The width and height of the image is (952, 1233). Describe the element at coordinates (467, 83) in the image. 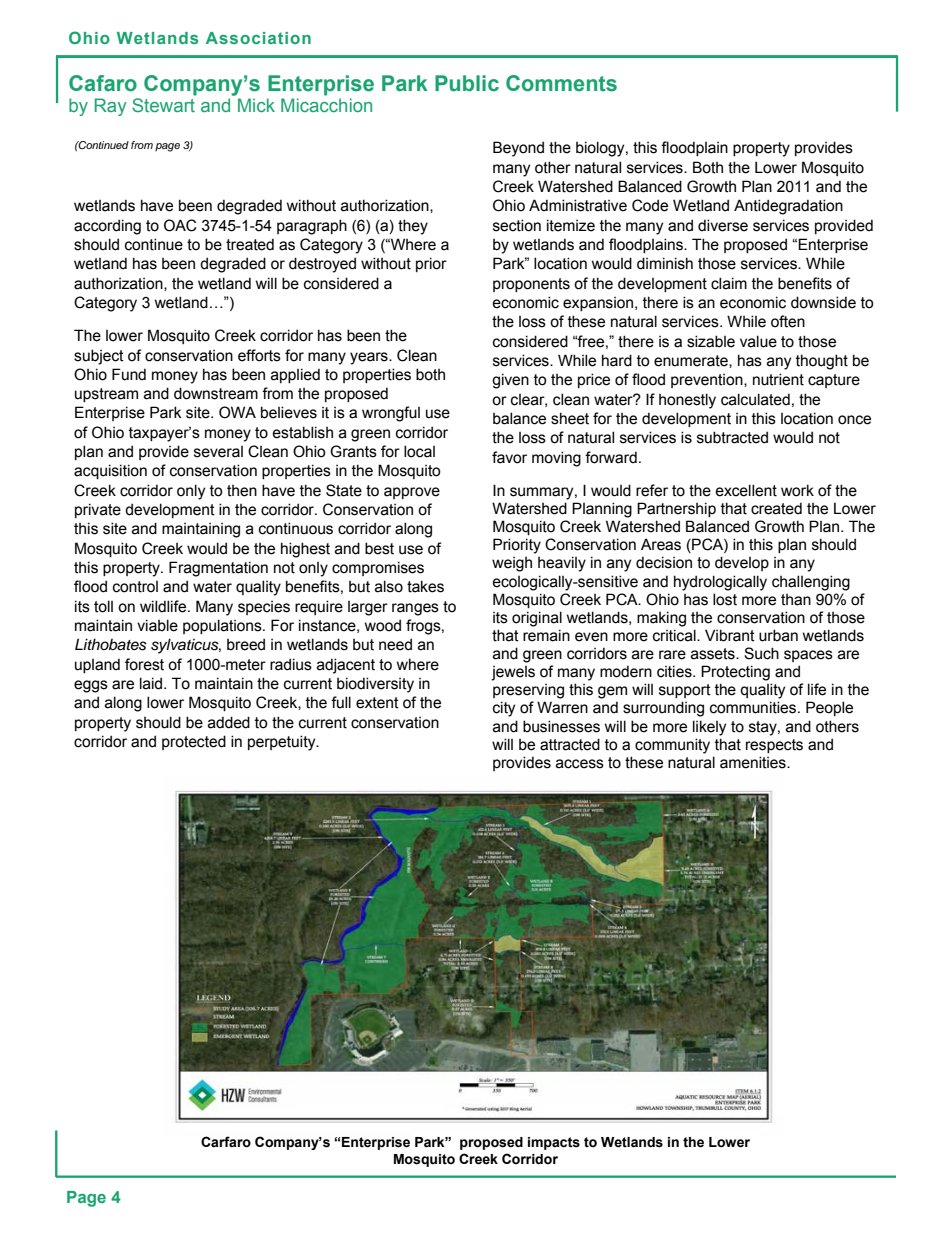

I see `Public` at that location.
